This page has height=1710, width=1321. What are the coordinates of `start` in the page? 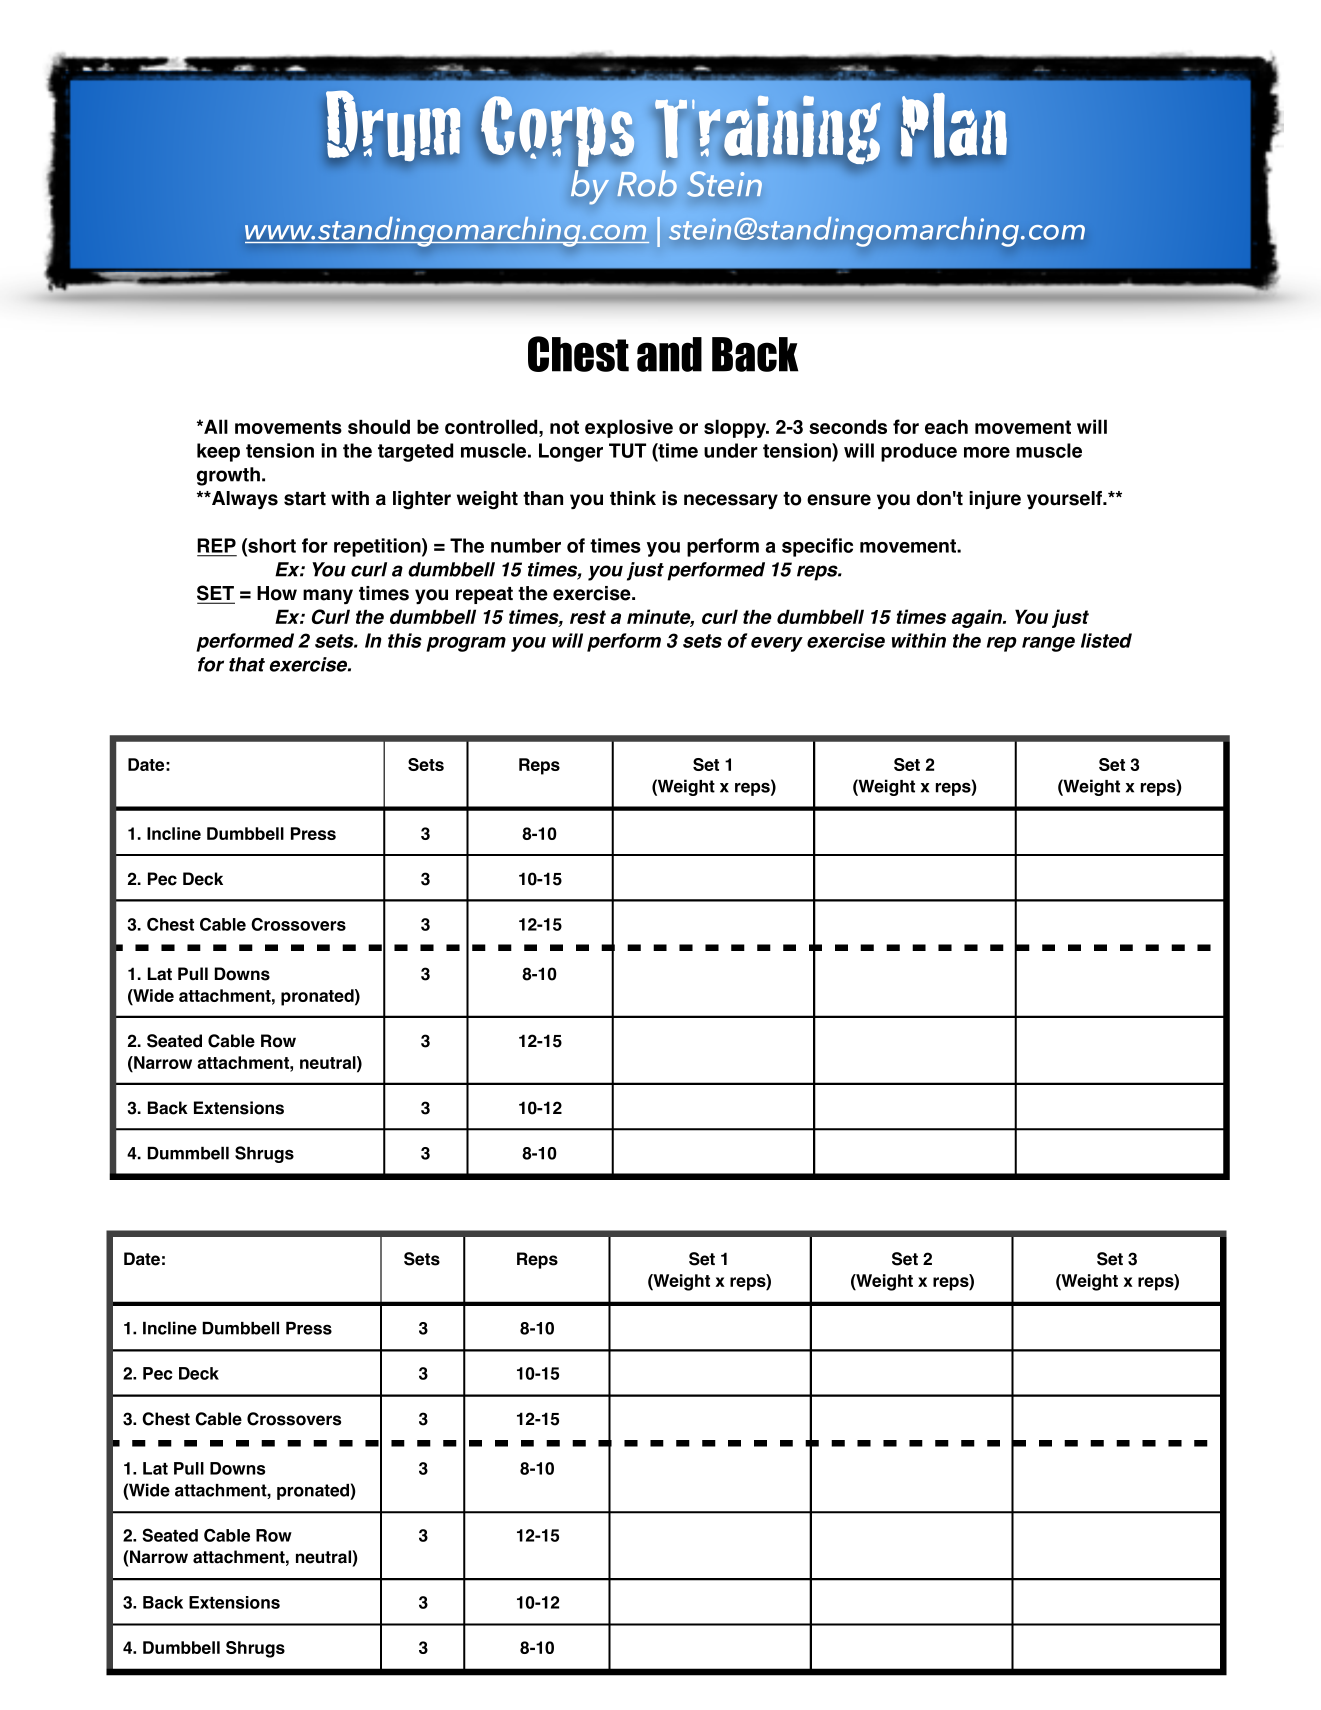 It's located at (305, 499).
